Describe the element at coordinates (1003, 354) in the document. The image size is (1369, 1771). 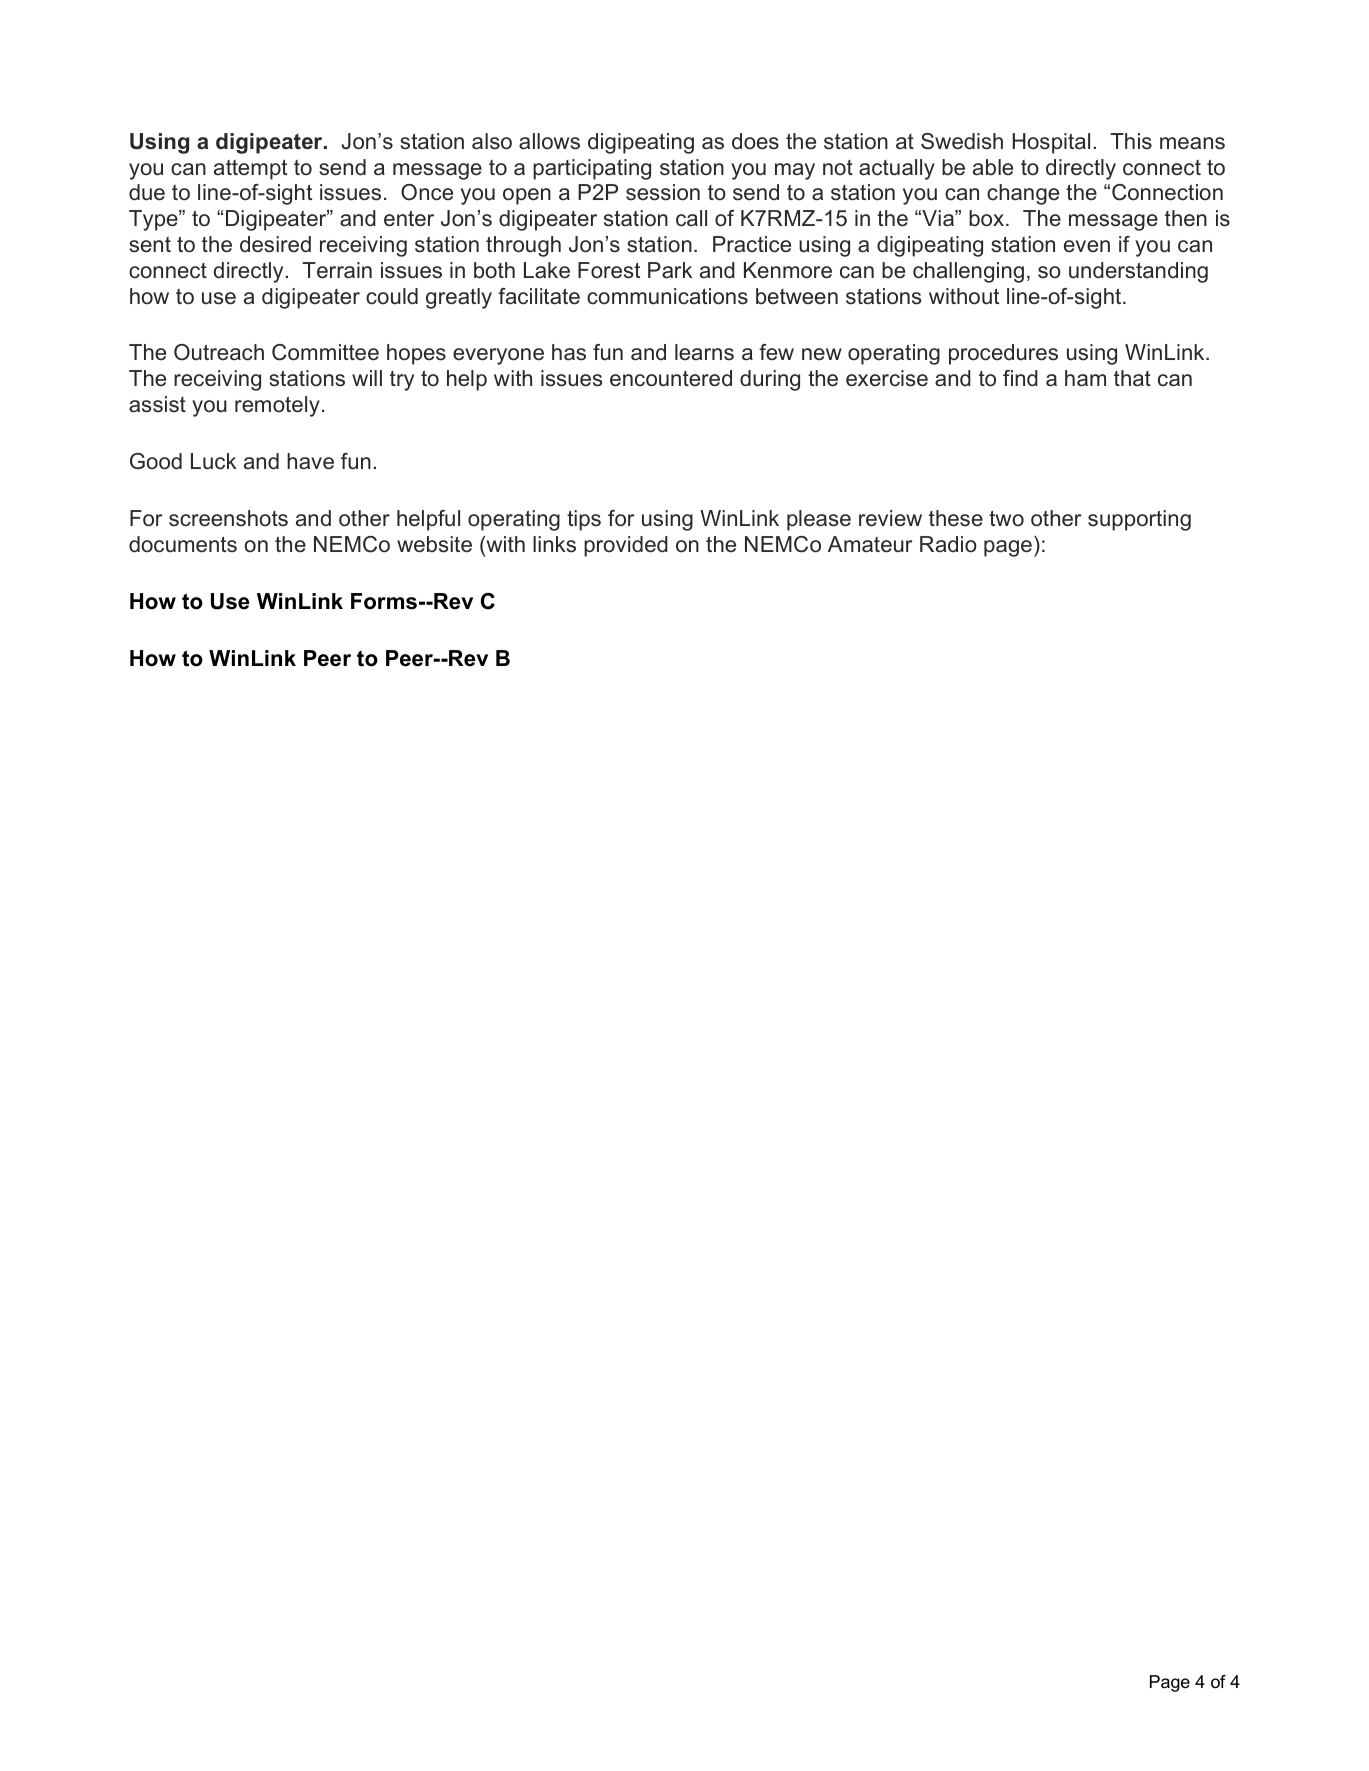
I see `procedures` at that location.
